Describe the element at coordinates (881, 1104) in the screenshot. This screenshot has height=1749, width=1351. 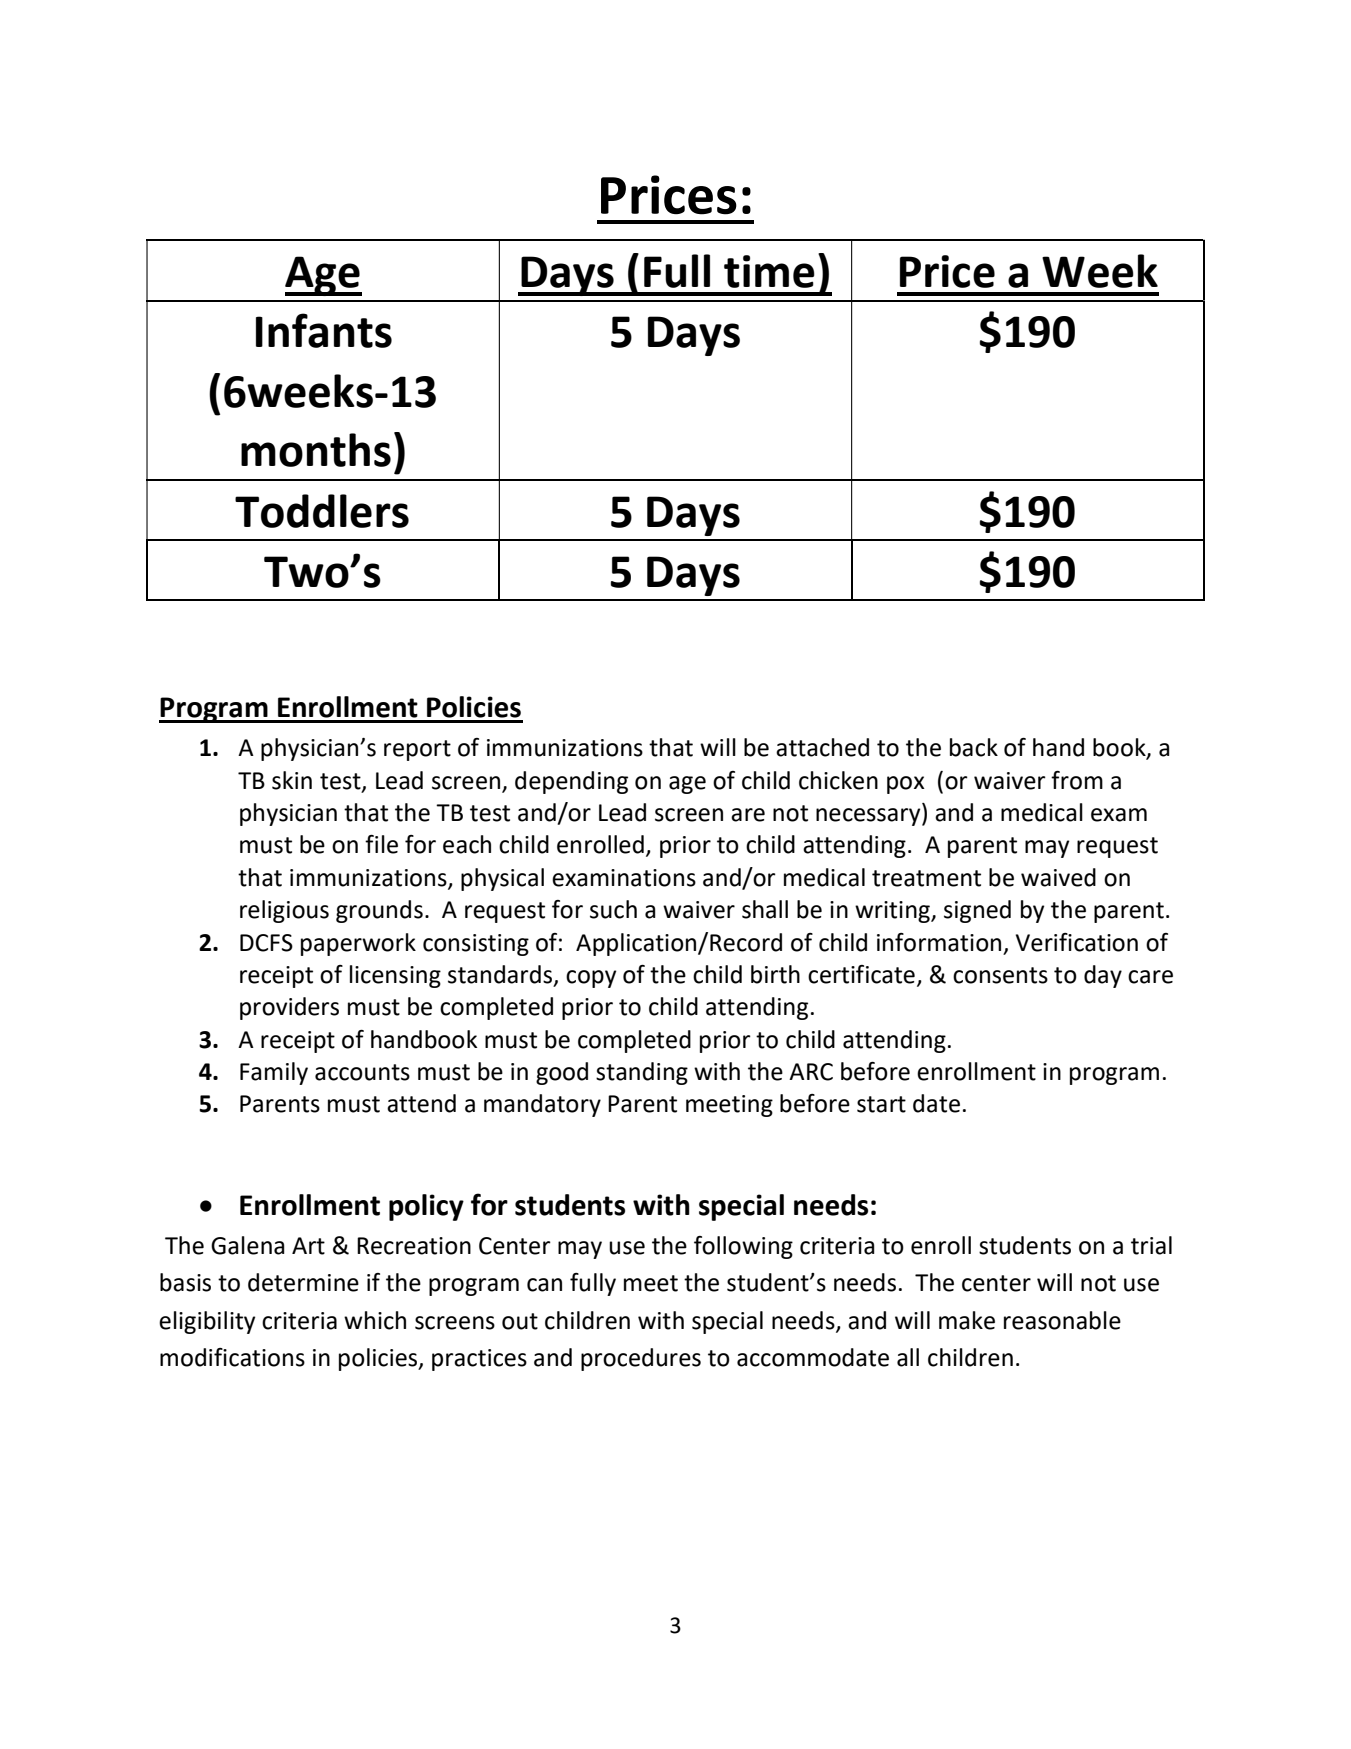
I see `start` at that location.
